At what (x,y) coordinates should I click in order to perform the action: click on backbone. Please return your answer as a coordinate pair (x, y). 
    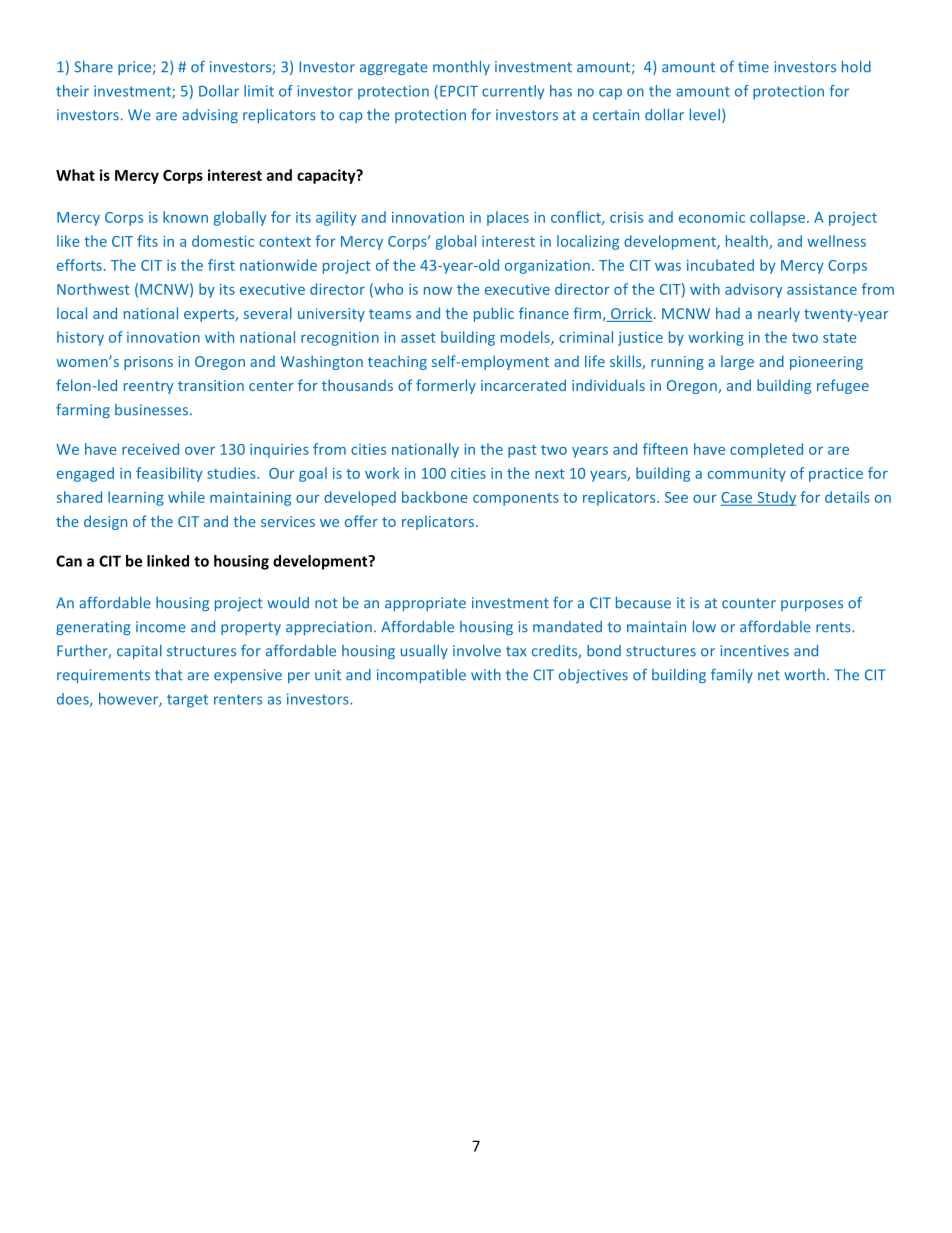
    Looking at the image, I should click on (435, 497).
